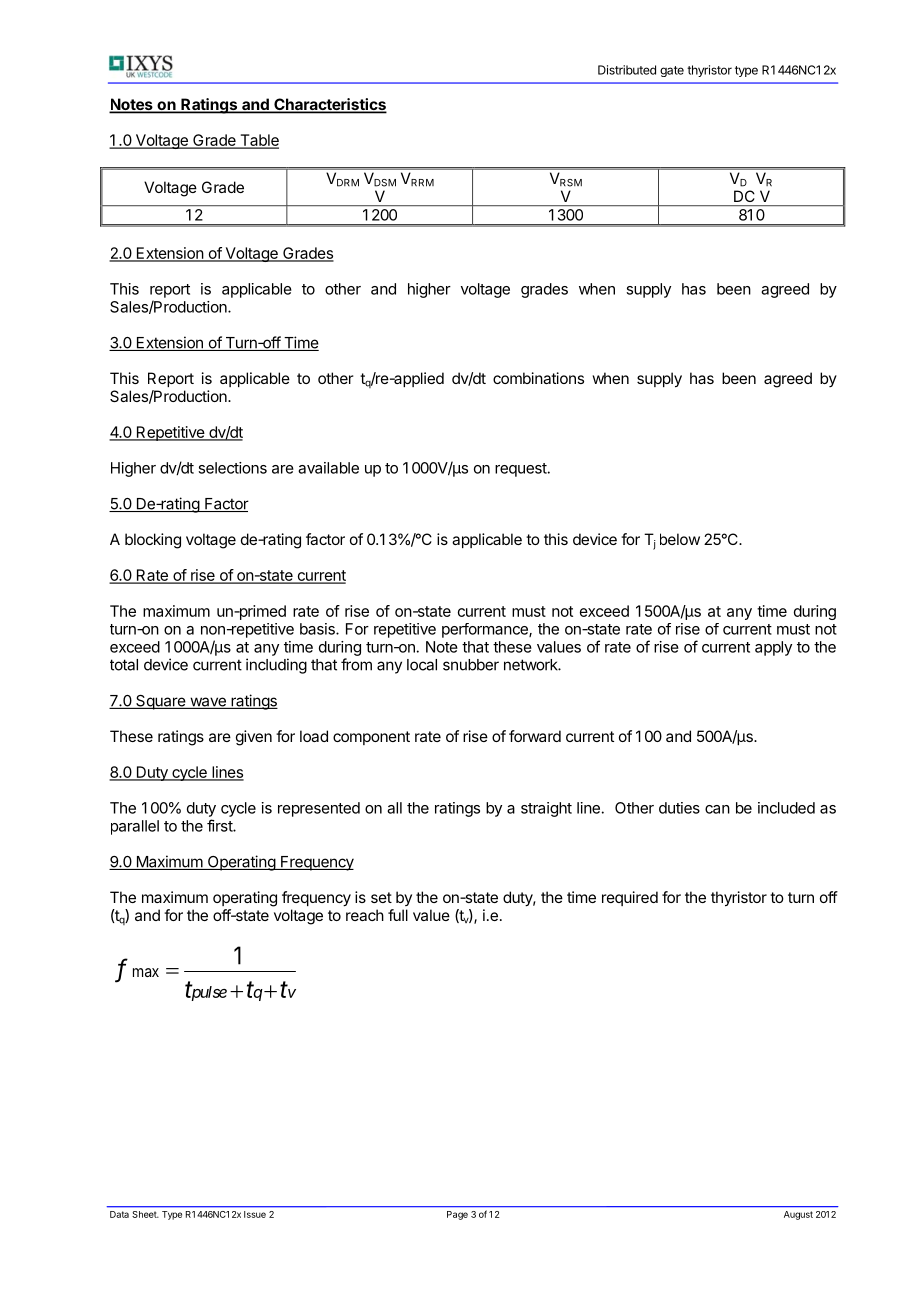  I want to click on Issue, so click(255, 1214).
